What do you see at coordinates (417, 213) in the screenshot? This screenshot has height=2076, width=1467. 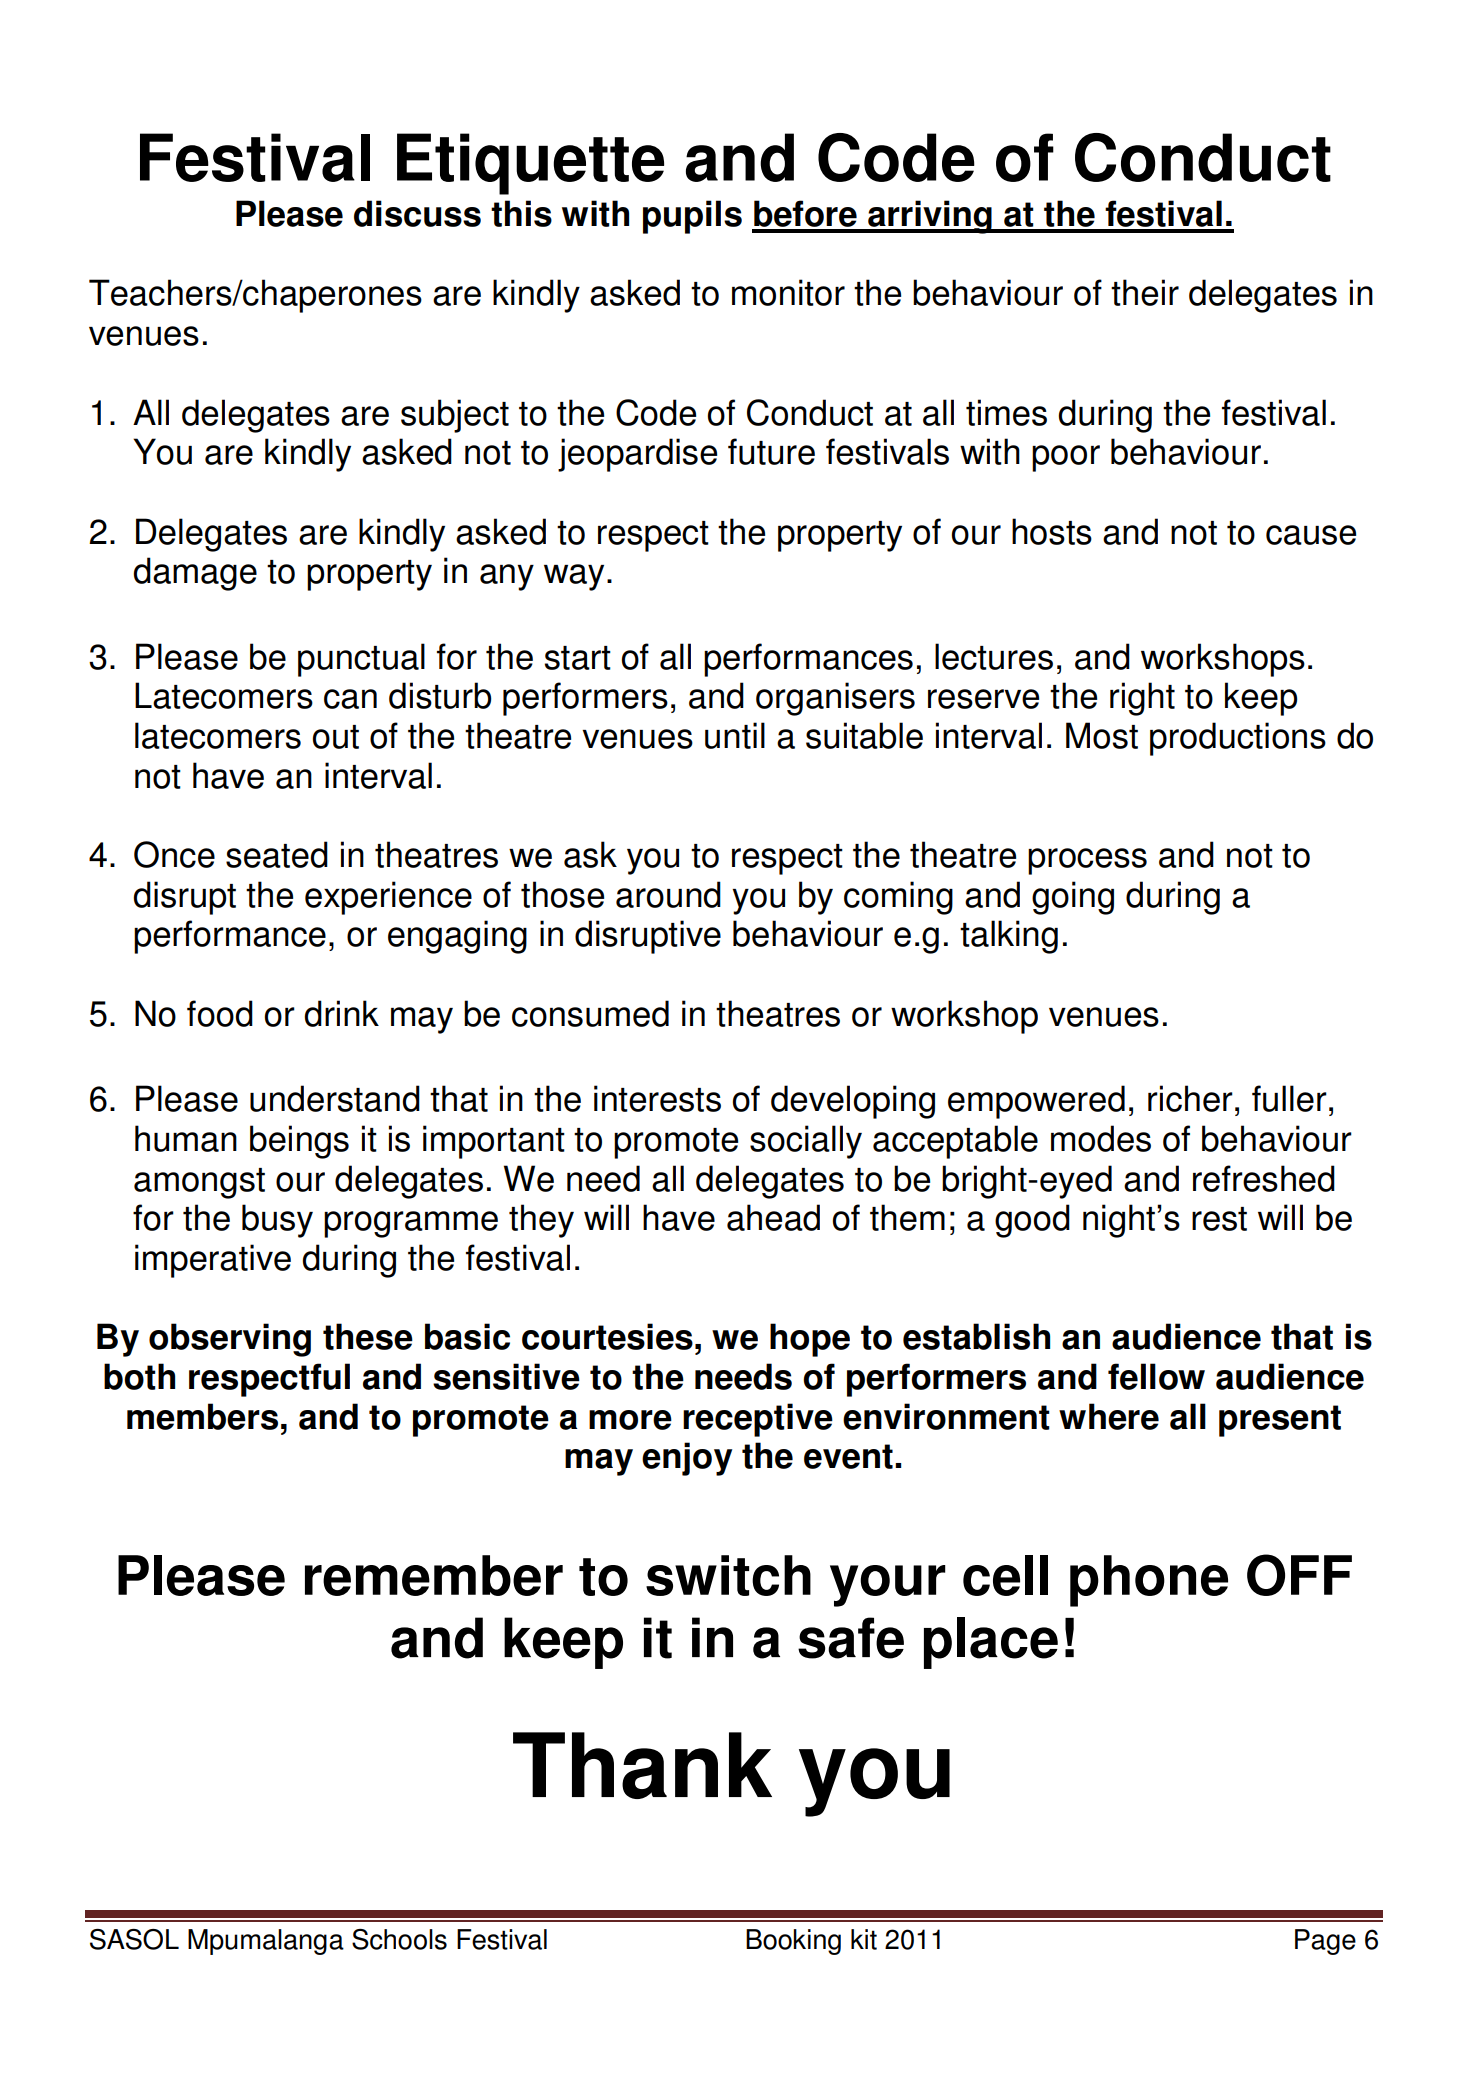 I see `discuss` at bounding box center [417, 213].
